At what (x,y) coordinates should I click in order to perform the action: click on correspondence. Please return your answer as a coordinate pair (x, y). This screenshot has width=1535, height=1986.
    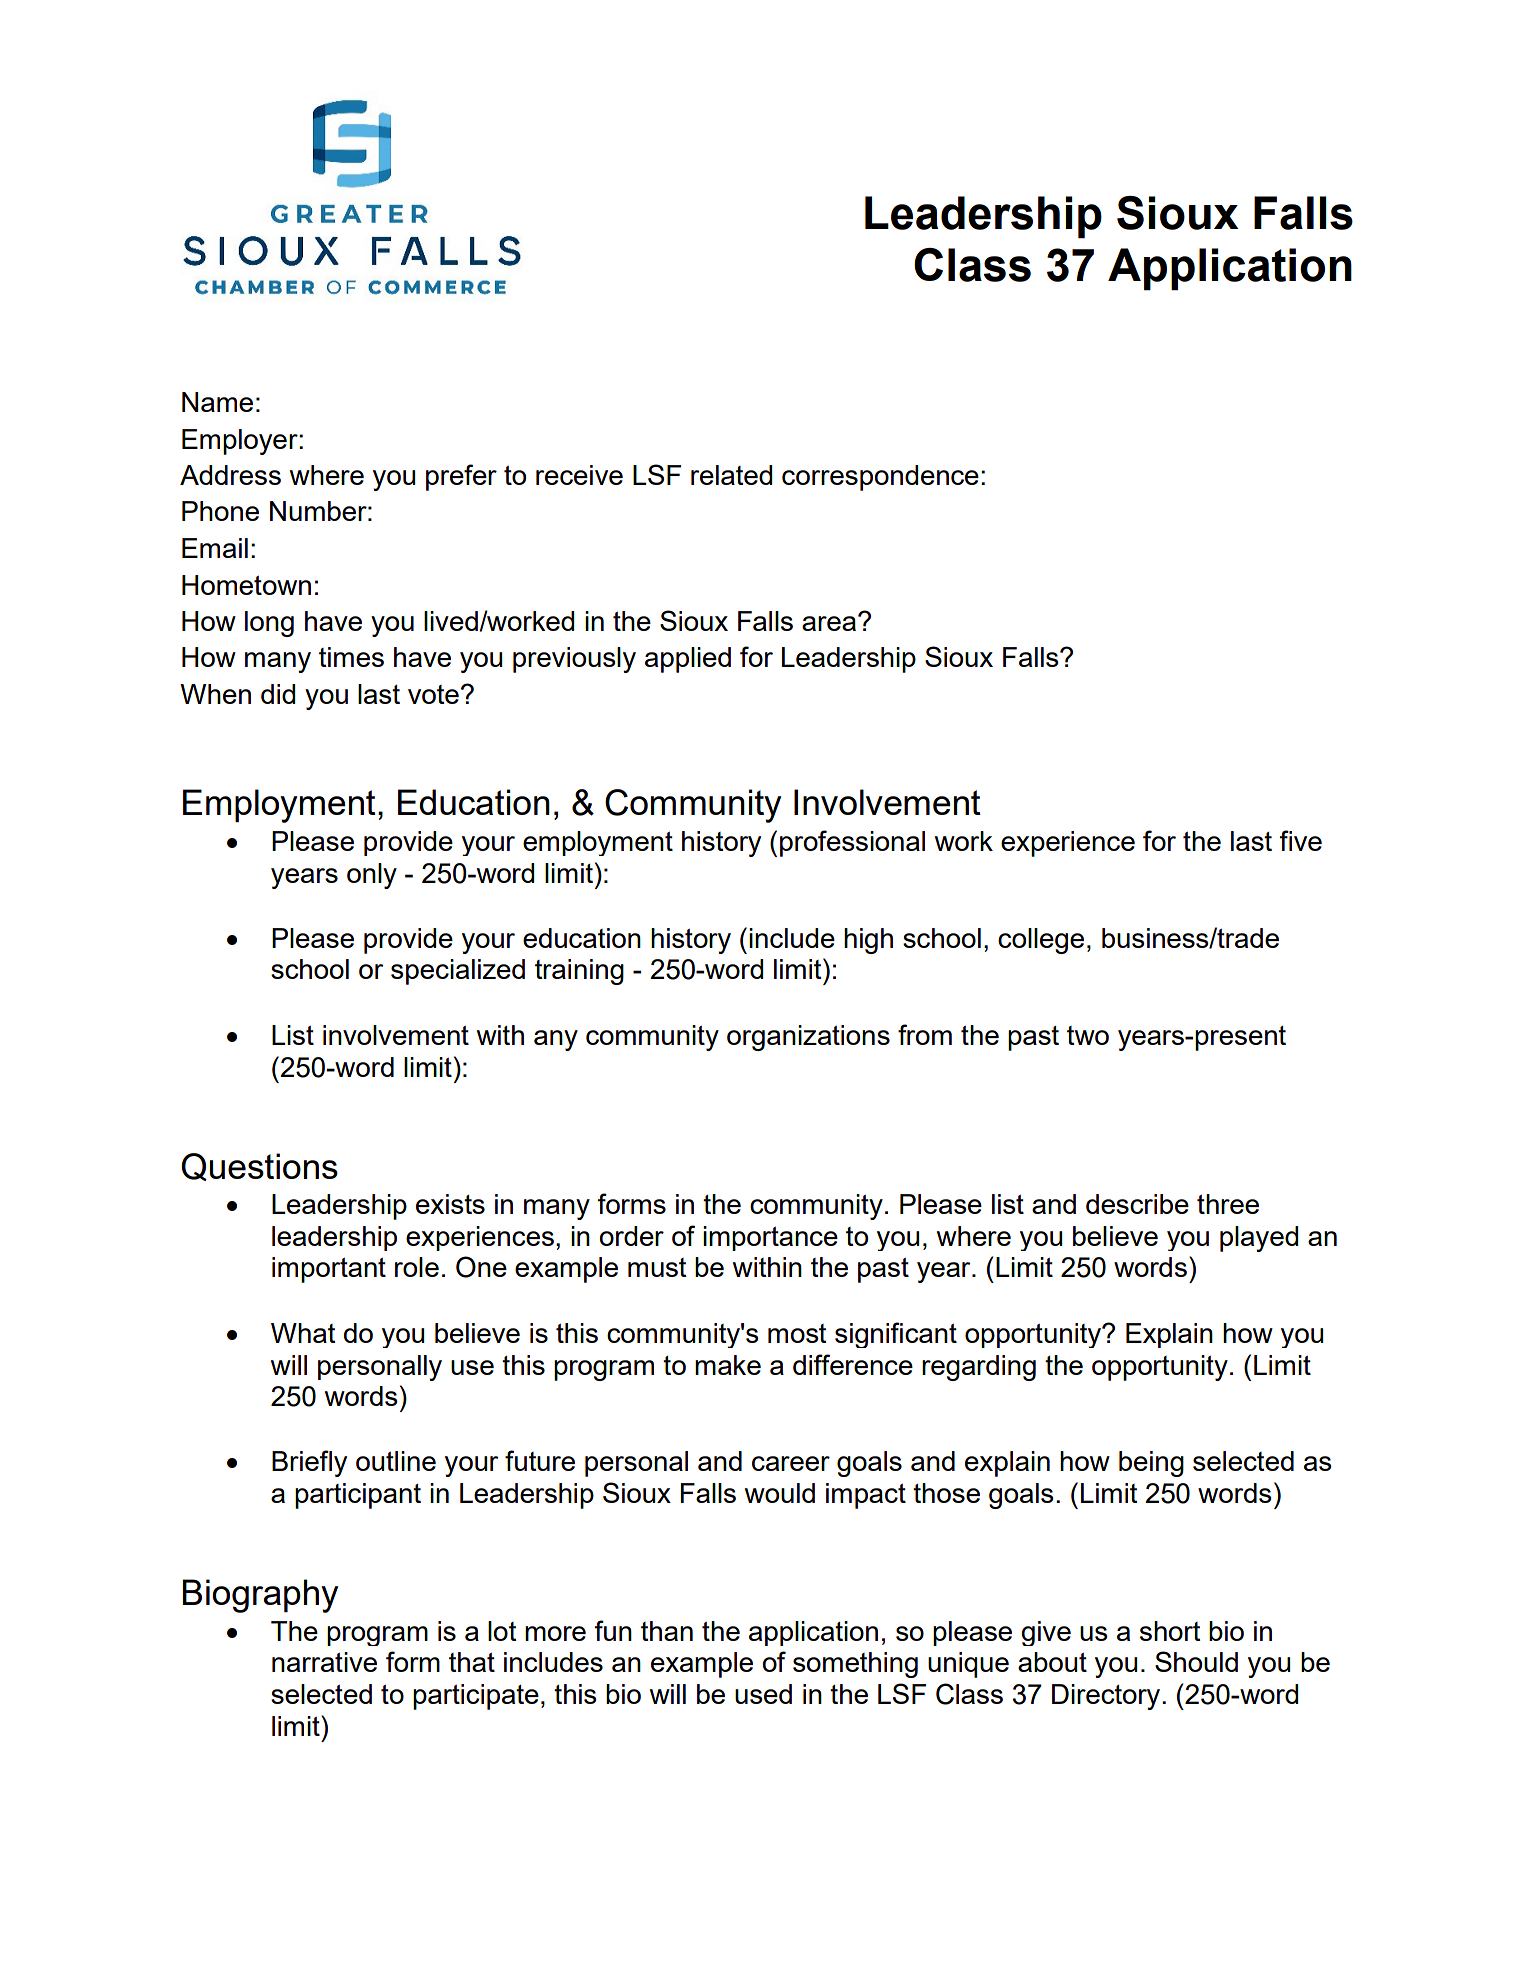
    Looking at the image, I should click on (880, 478).
